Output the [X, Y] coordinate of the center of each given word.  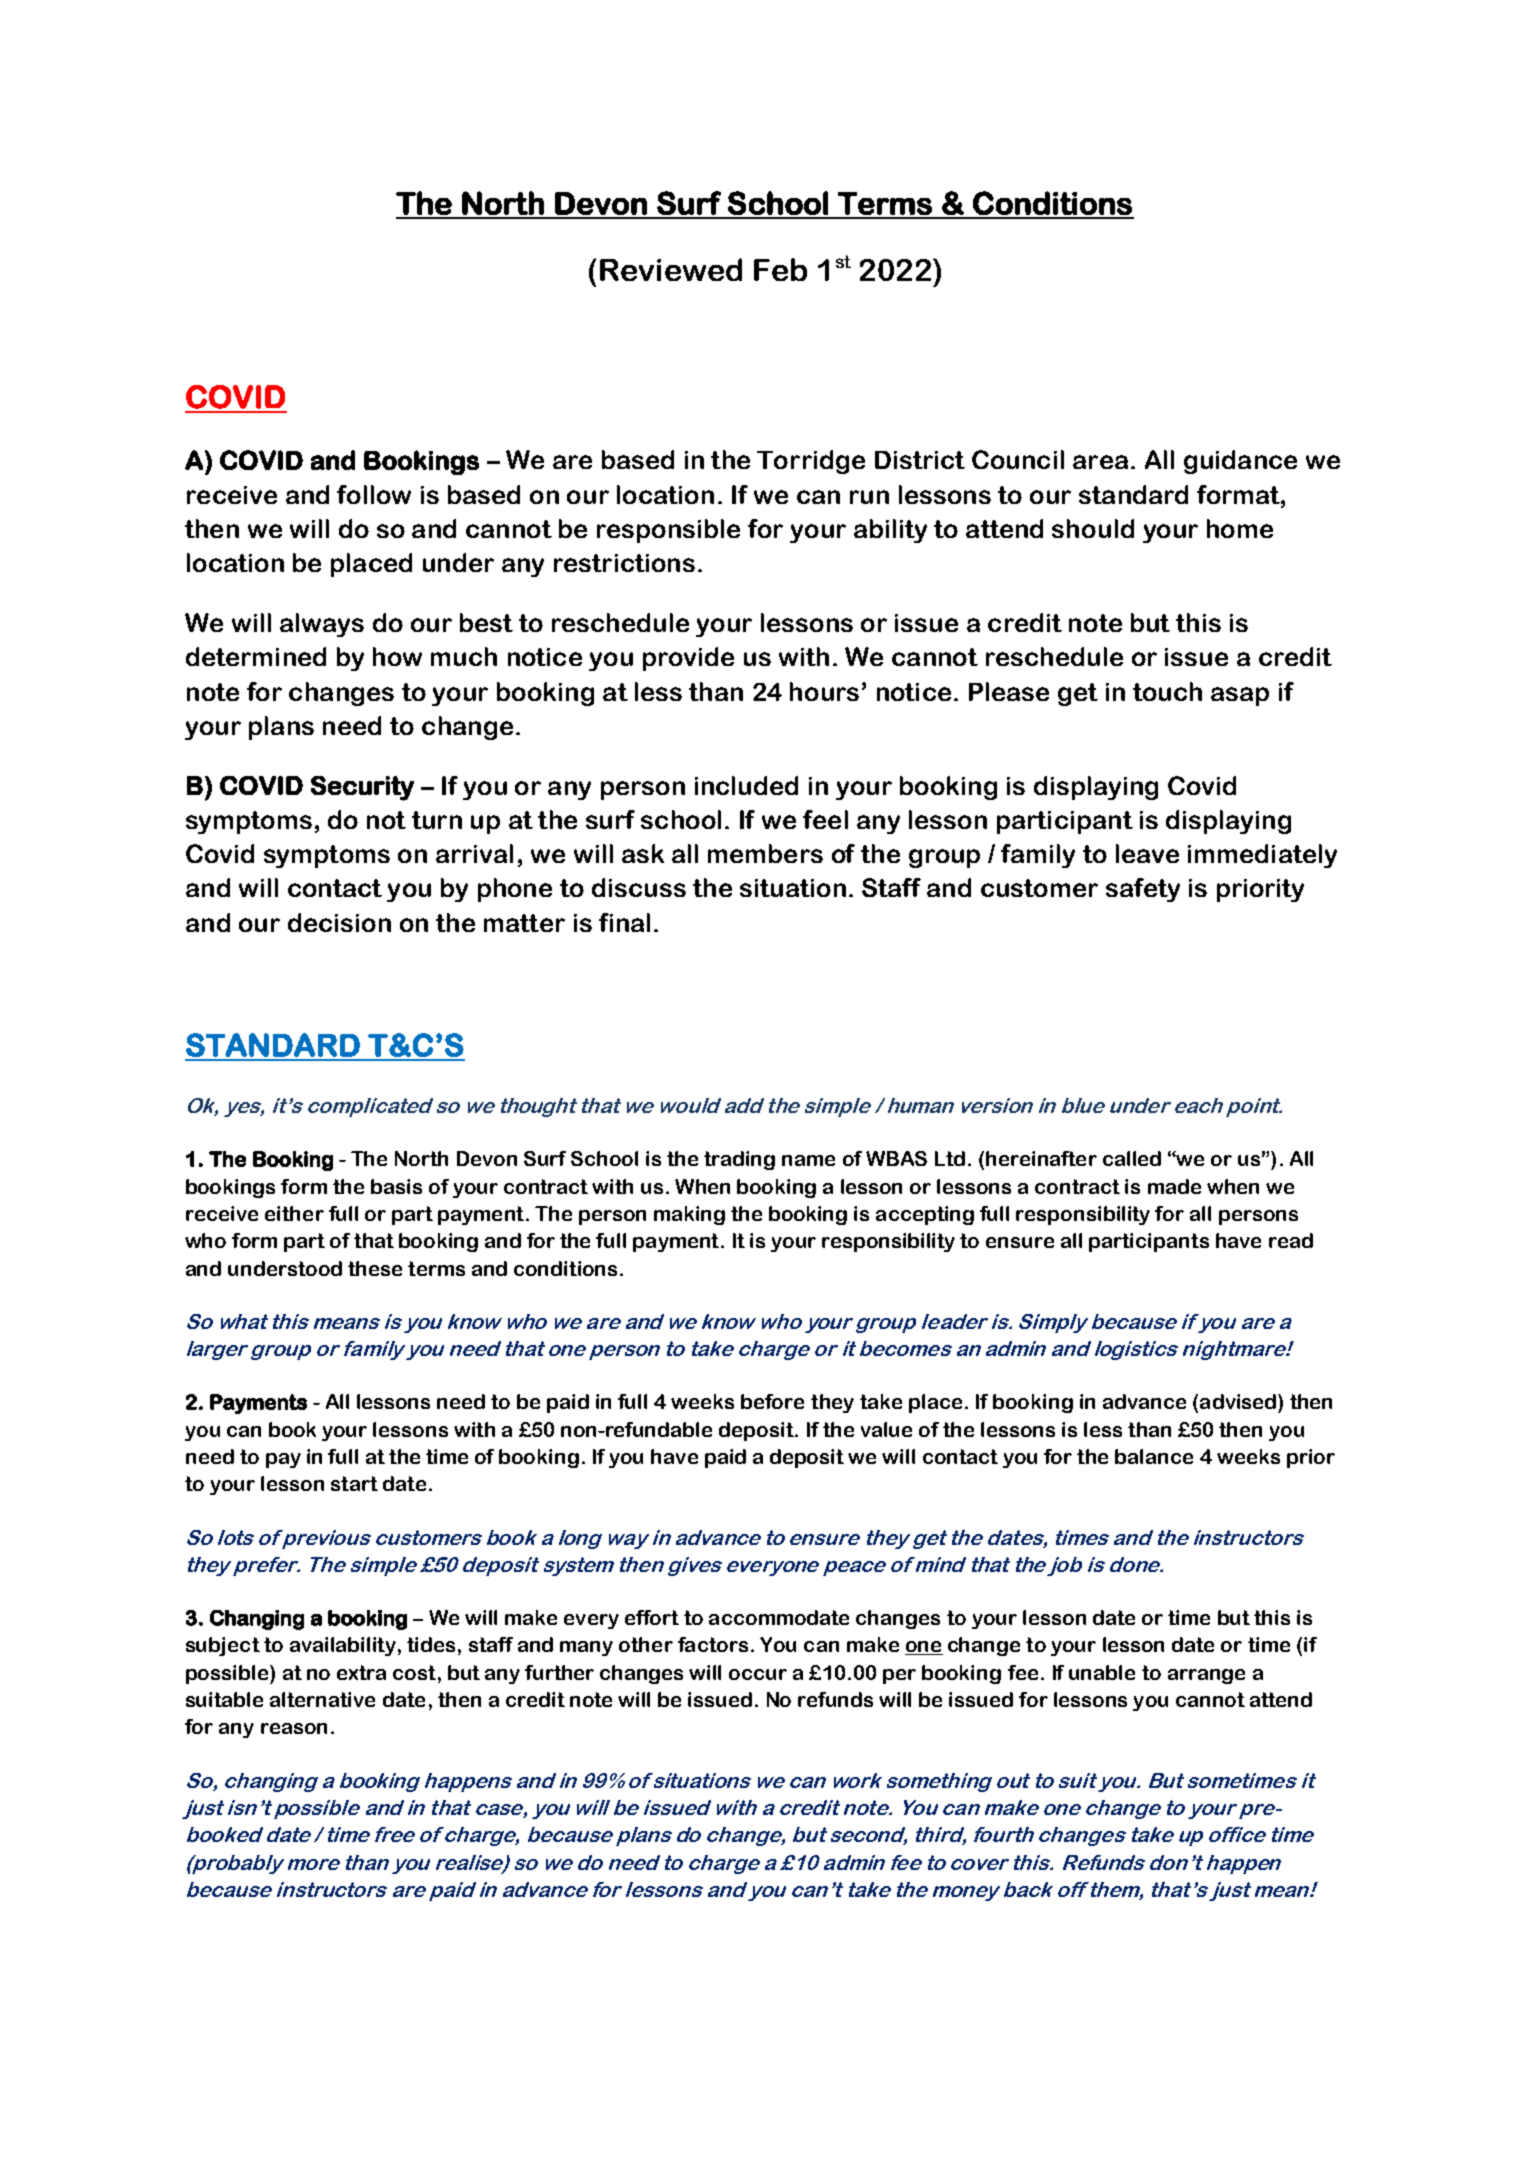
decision [339, 922]
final [624, 922]
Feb [780, 269]
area [1100, 462]
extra [361, 1672]
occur [758, 1674]
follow [374, 494]
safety [1143, 890]
